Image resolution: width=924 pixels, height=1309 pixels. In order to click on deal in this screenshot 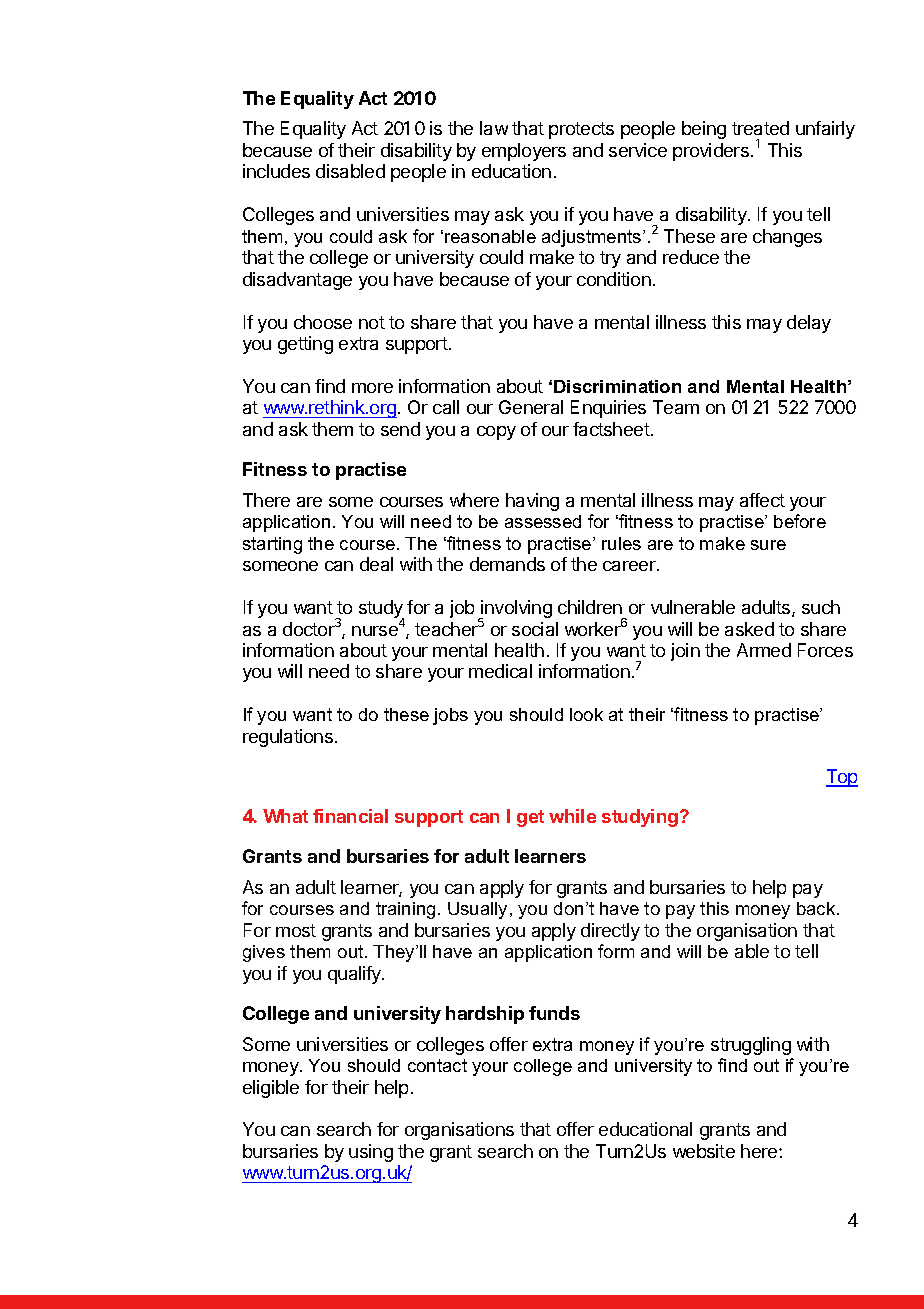, I will do `click(376, 564)`.
